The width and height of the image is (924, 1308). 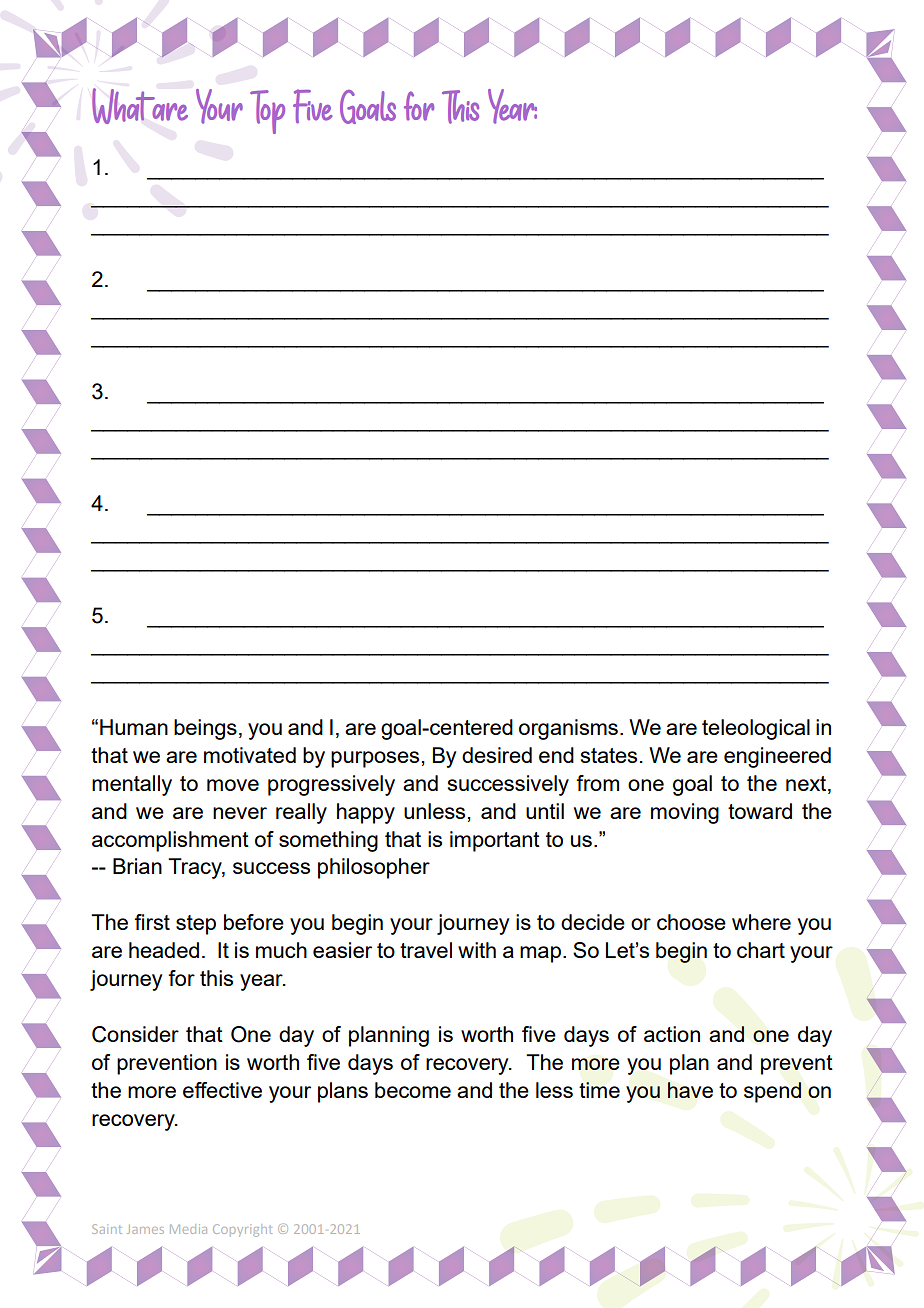 What do you see at coordinates (477, 950) in the image?
I see `with` at bounding box center [477, 950].
